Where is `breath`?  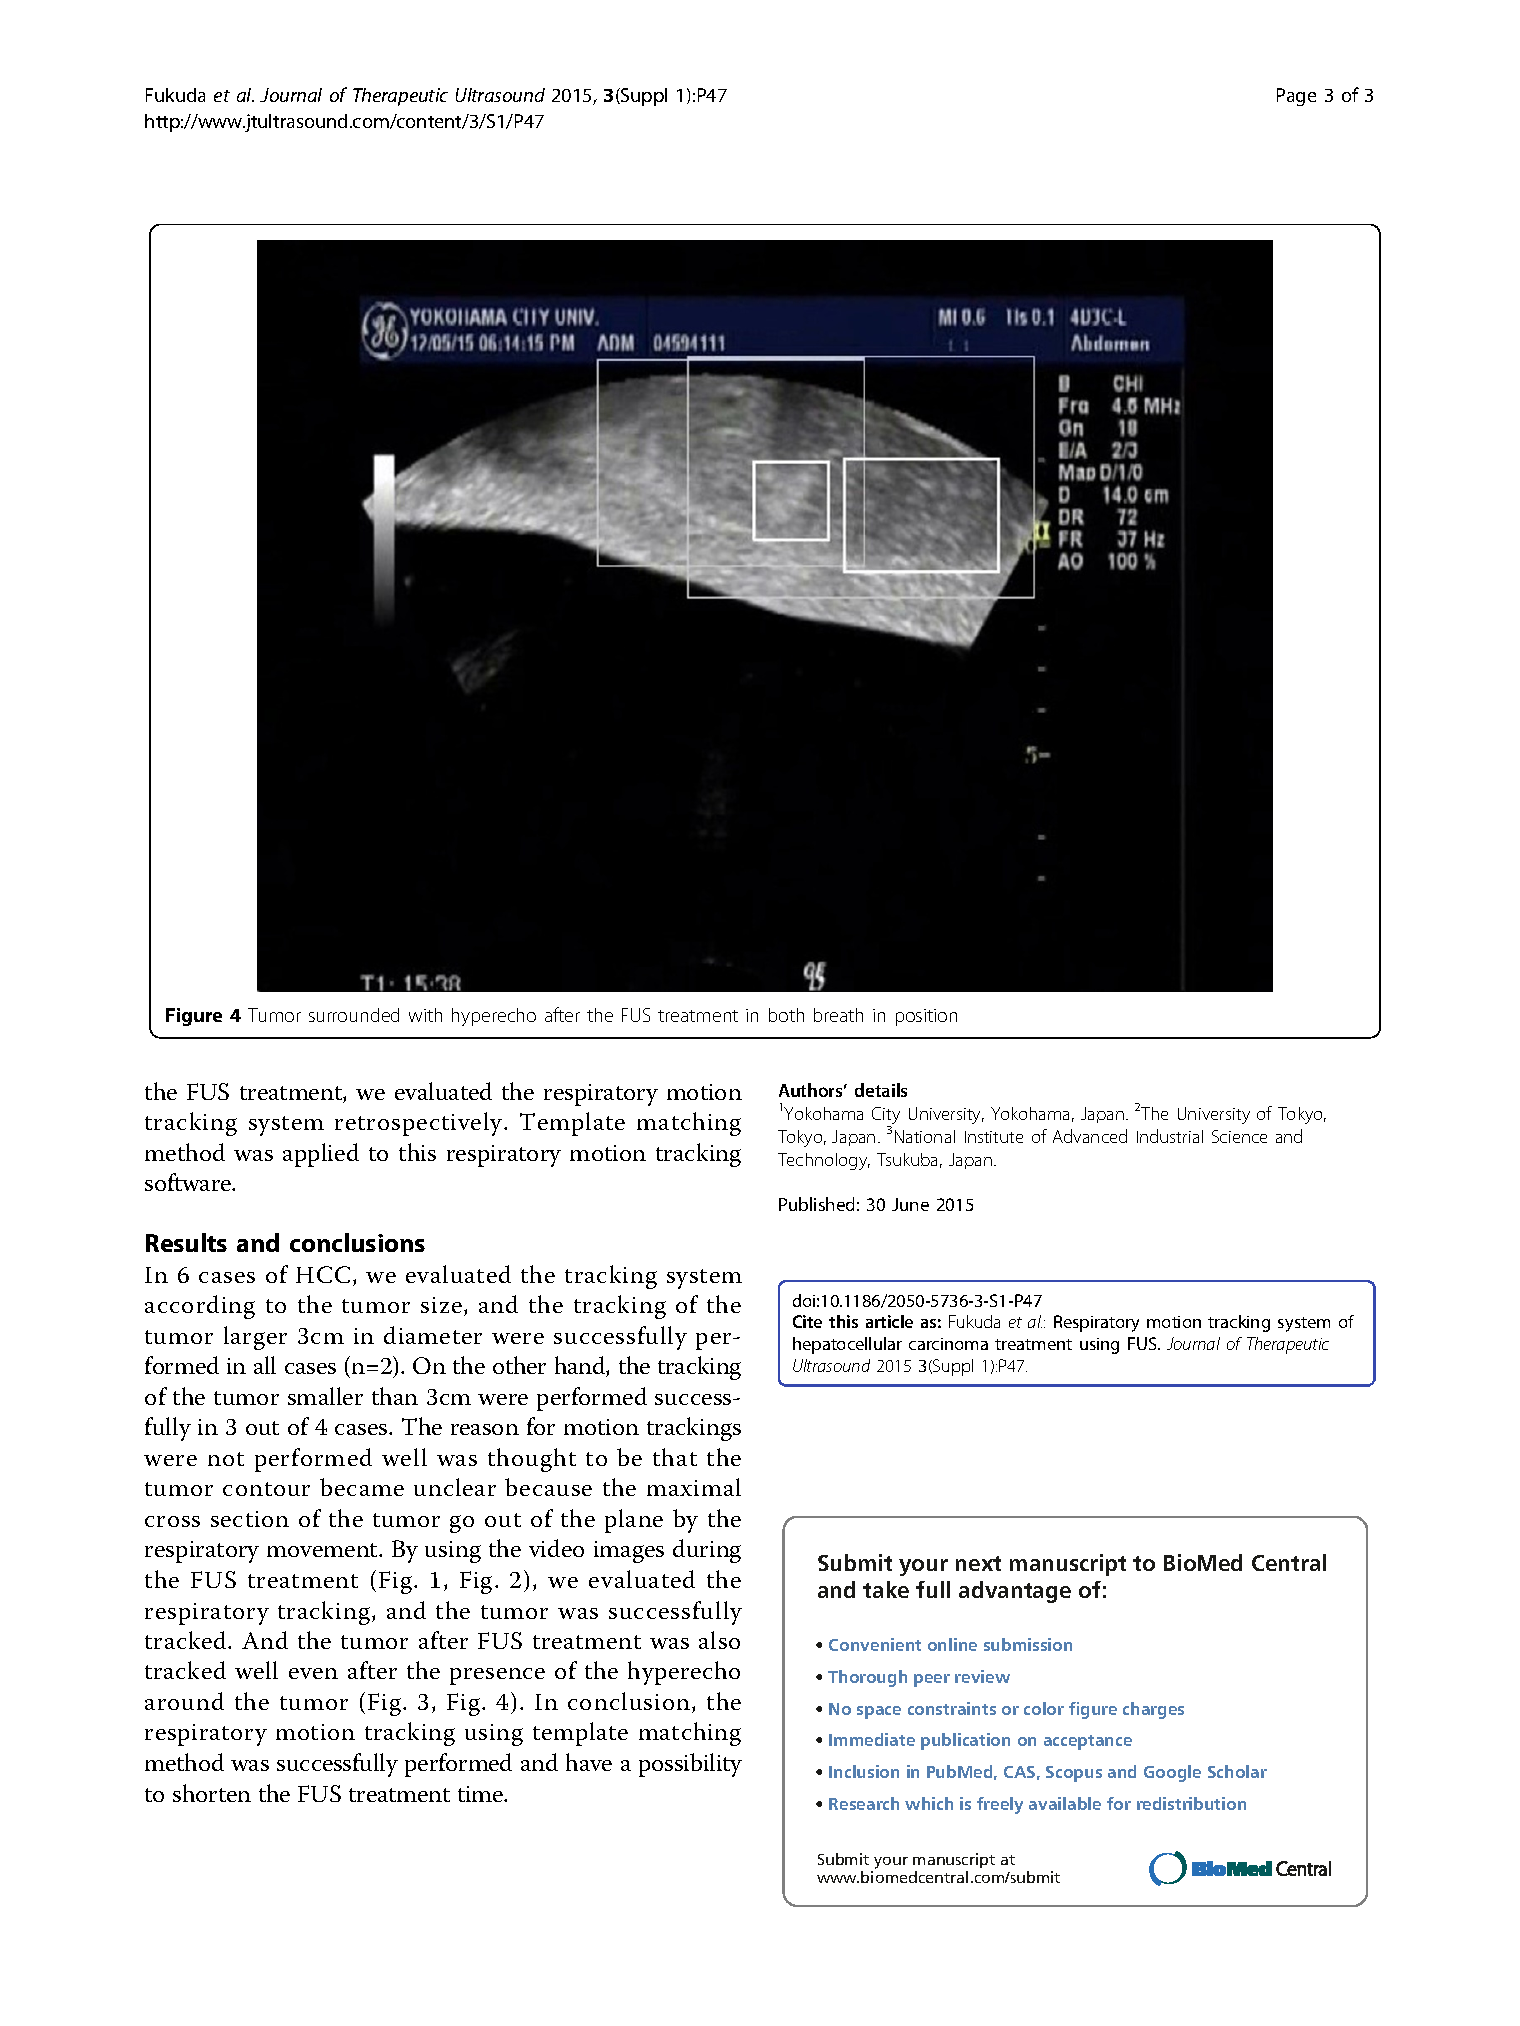
breath is located at coordinates (838, 1015).
